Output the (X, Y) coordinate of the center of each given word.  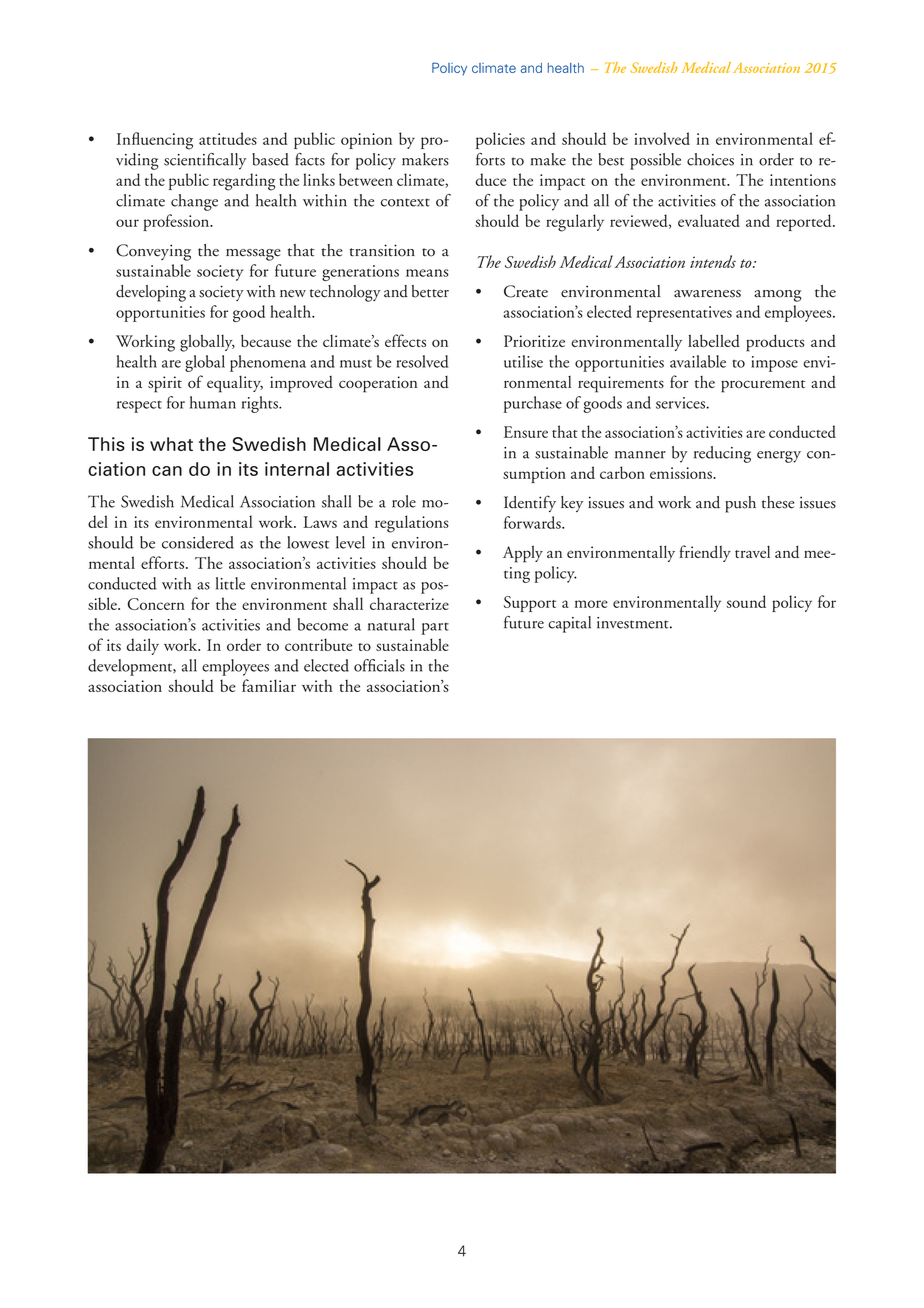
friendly (705, 553)
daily (143, 646)
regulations (411, 524)
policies (500, 140)
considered (198, 542)
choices (710, 159)
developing (151, 293)
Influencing (155, 141)
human (213, 402)
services (680, 403)
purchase (533, 404)
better (430, 291)
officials (379, 665)
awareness (707, 294)
